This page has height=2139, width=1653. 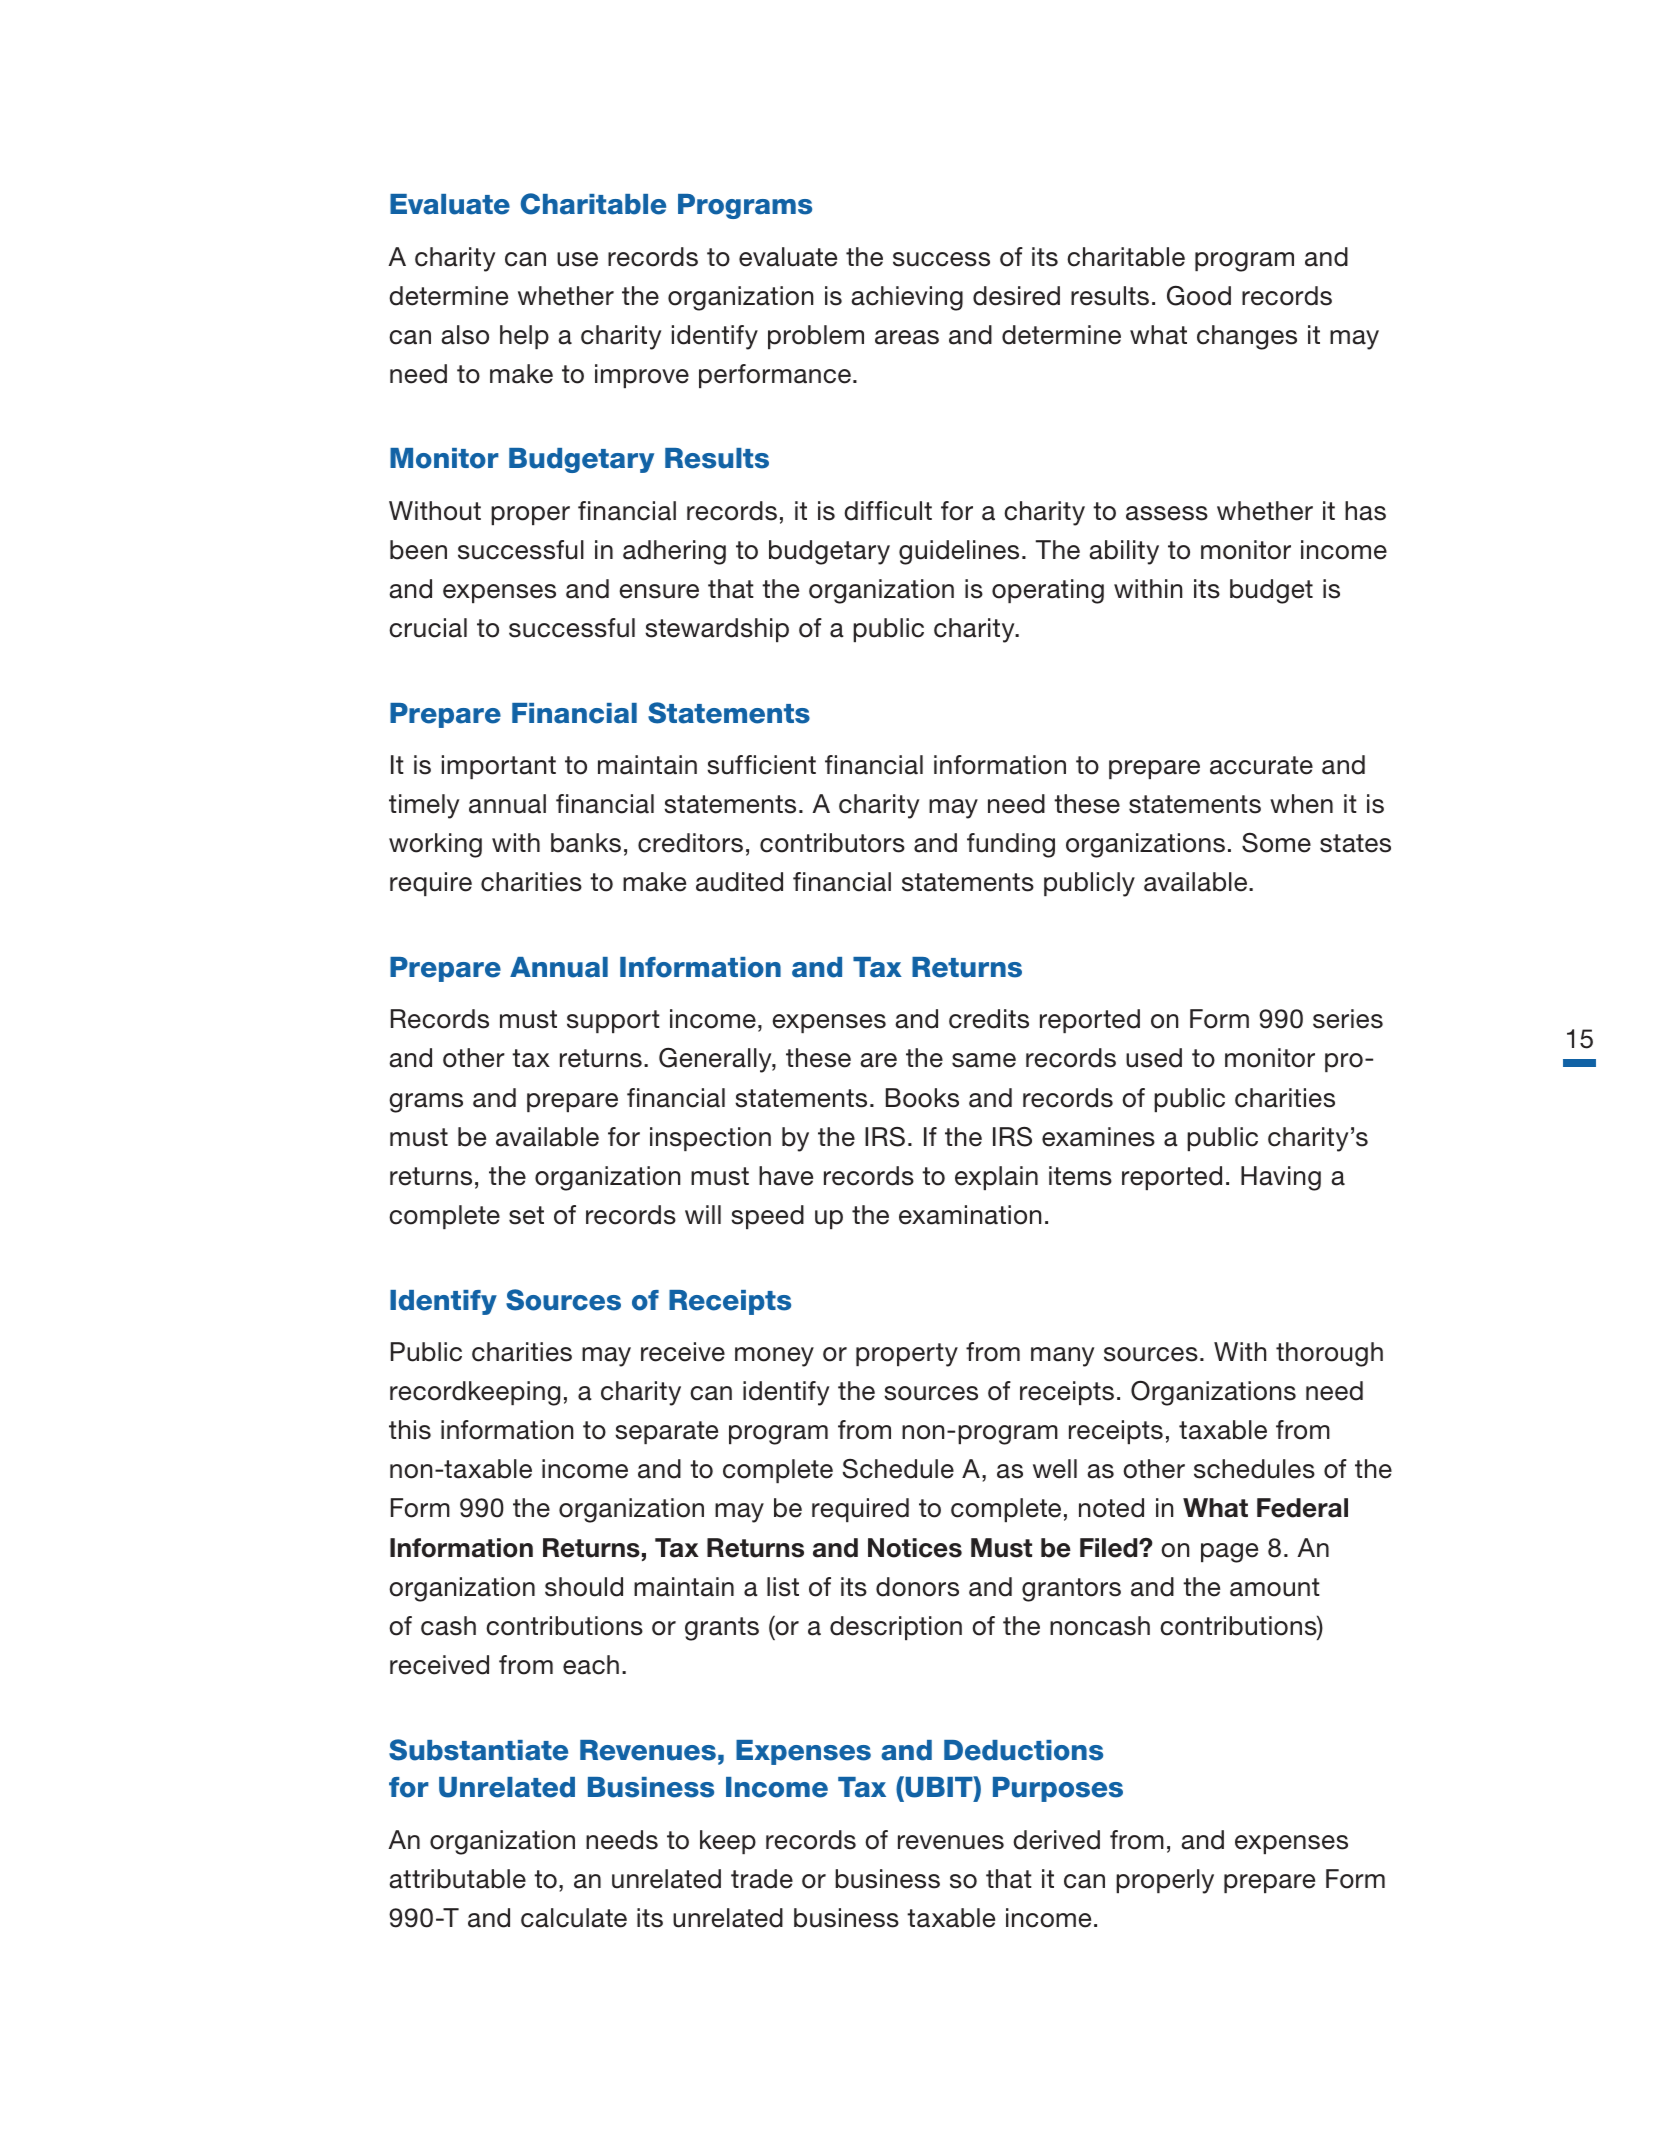 What do you see at coordinates (1281, 1178) in the page?
I see `Having` at bounding box center [1281, 1178].
